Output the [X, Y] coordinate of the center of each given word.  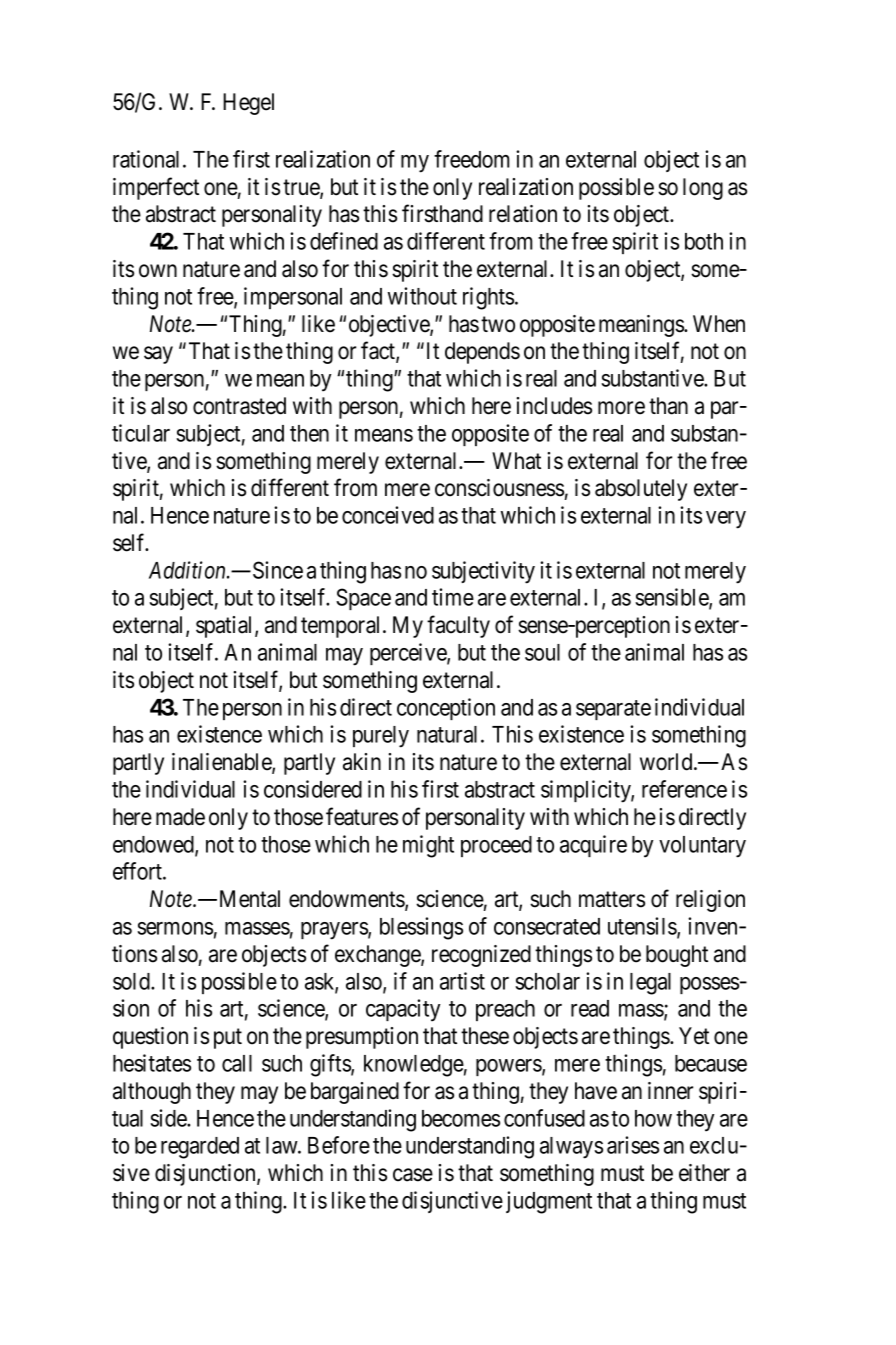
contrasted [239, 406]
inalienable [222, 763]
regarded [200, 1148]
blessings [421, 928]
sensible [672, 598]
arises [633, 1145]
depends [482, 353]
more [621, 408]
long [703, 189]
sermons [175, 928]
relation [523, 214]
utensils [643, 927]
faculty [458, 626]
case [413, 1175]
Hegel [248, 104]
